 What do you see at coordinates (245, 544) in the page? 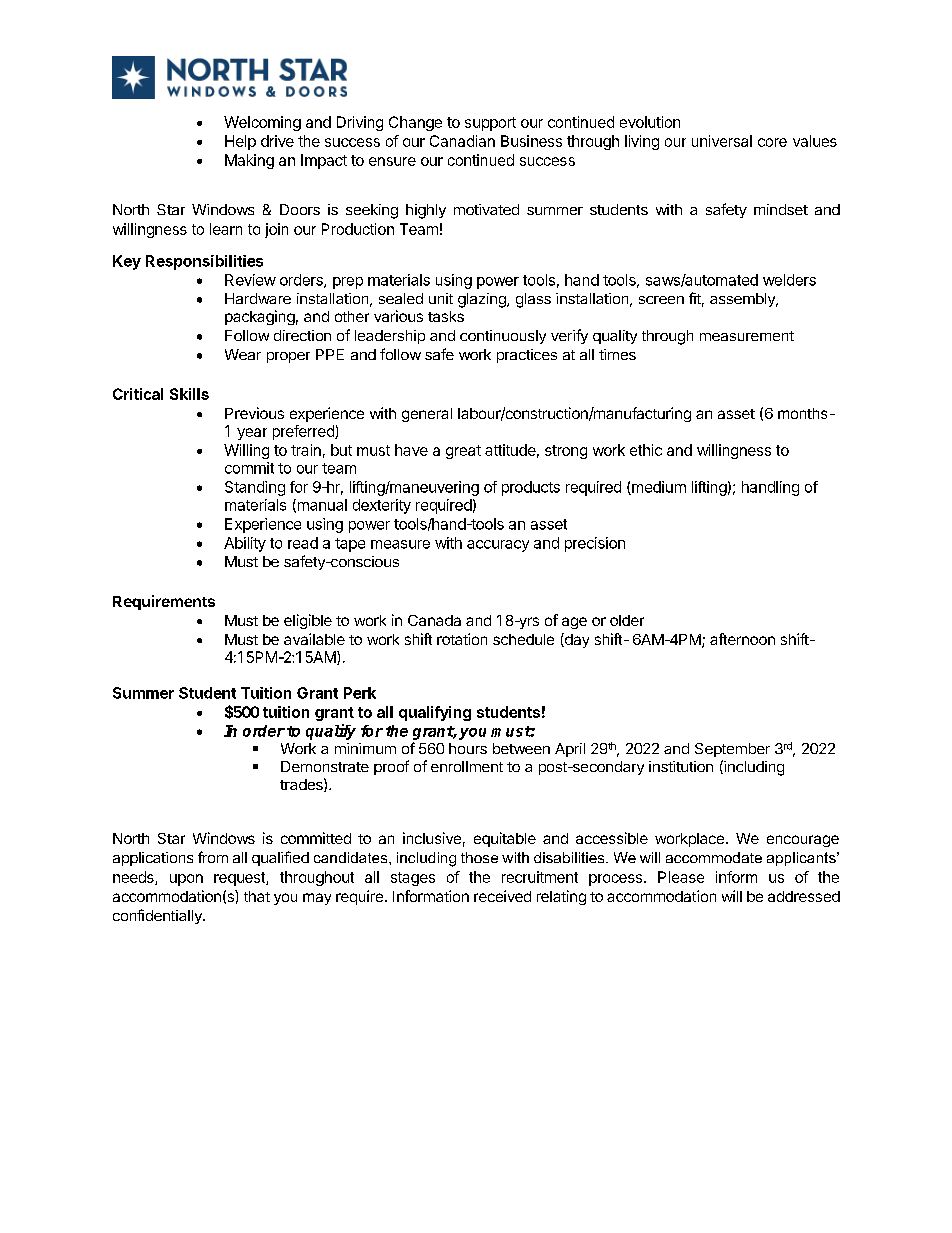
I see `Ability` at bounding box center [245, 544].
